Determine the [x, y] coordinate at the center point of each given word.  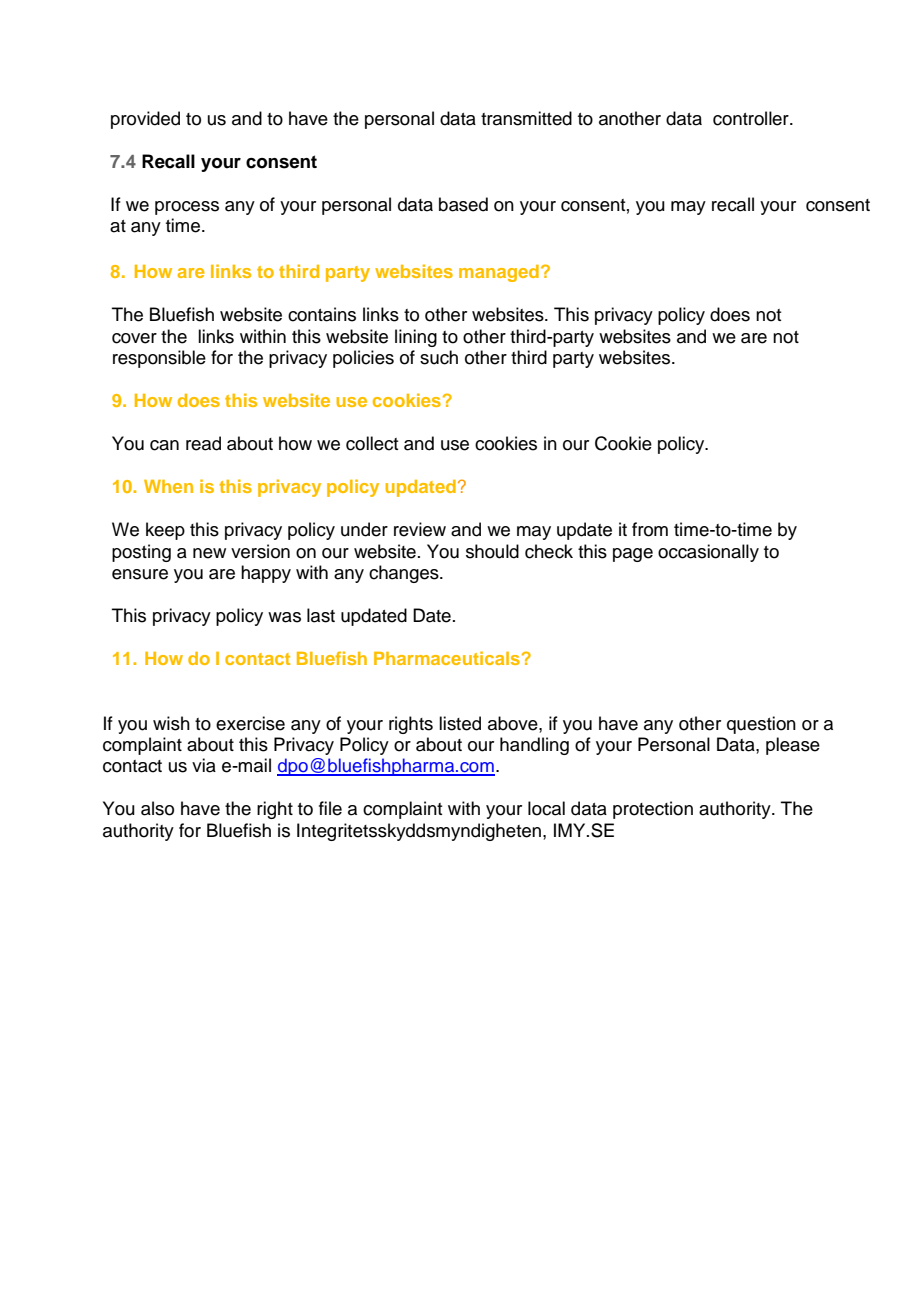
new [209, 553]
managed [499, 273]
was [284, 617]
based [463, 204]
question [761, 725]
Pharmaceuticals [447, 658]
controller [752, 118]
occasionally [708, 553]
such [439, 357]
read [203, 443]
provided [145, 120]
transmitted [526, 118]
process [187, 208]
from [650, 529]
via [204, 765]
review [420, 529]
